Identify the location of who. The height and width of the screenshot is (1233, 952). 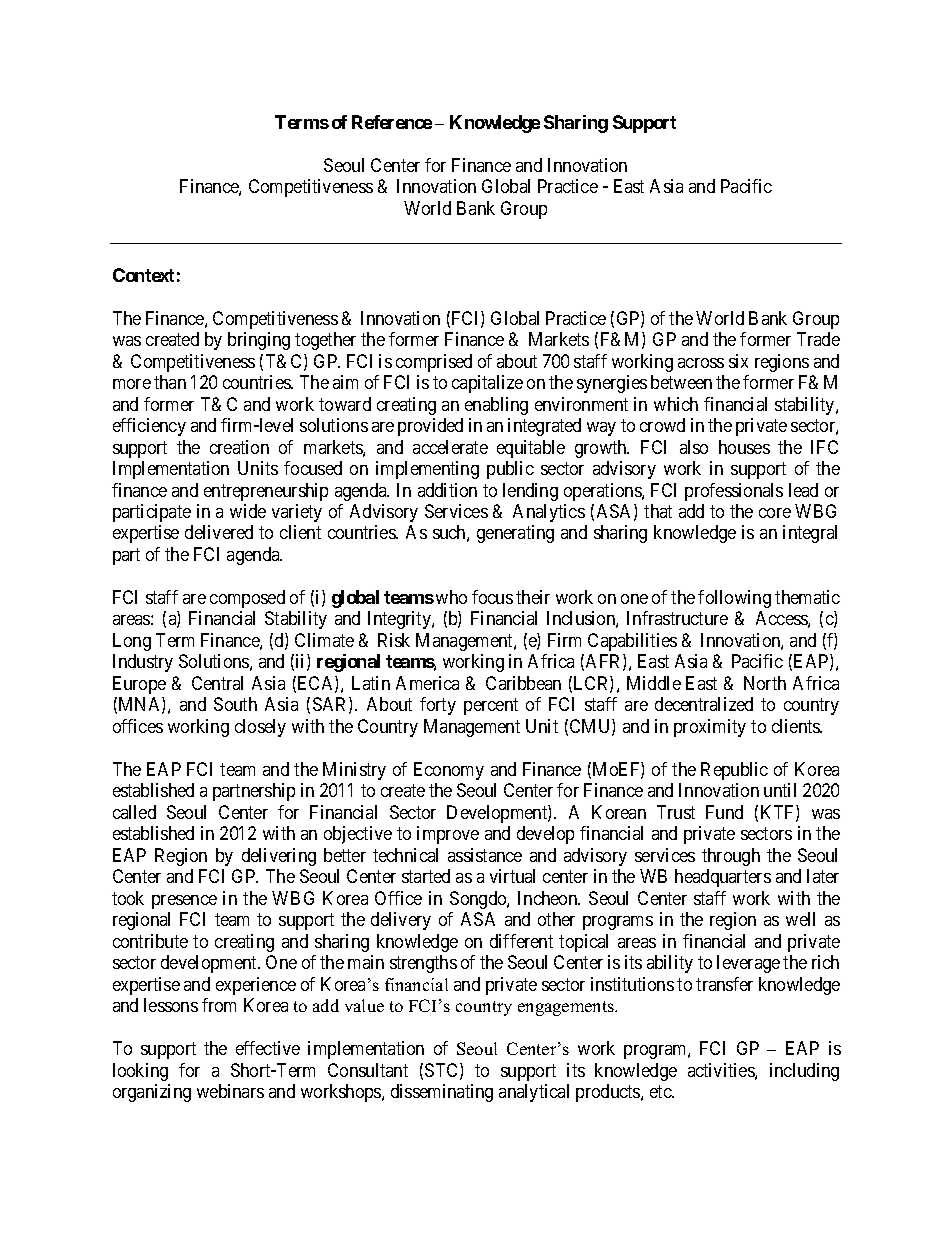
(451, 597).
